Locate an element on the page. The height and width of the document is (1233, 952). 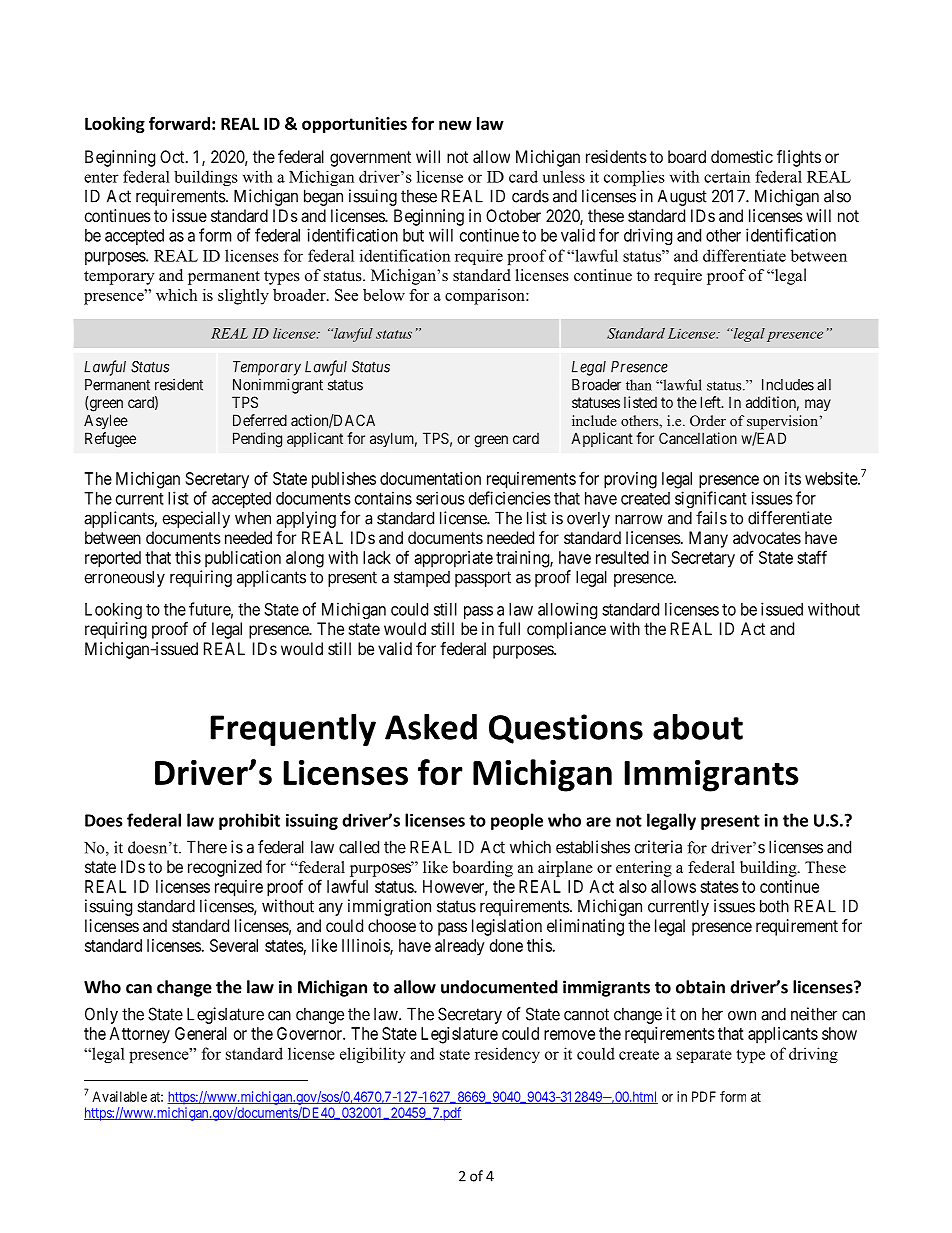
Pending is located at coordinates (257, 440).
